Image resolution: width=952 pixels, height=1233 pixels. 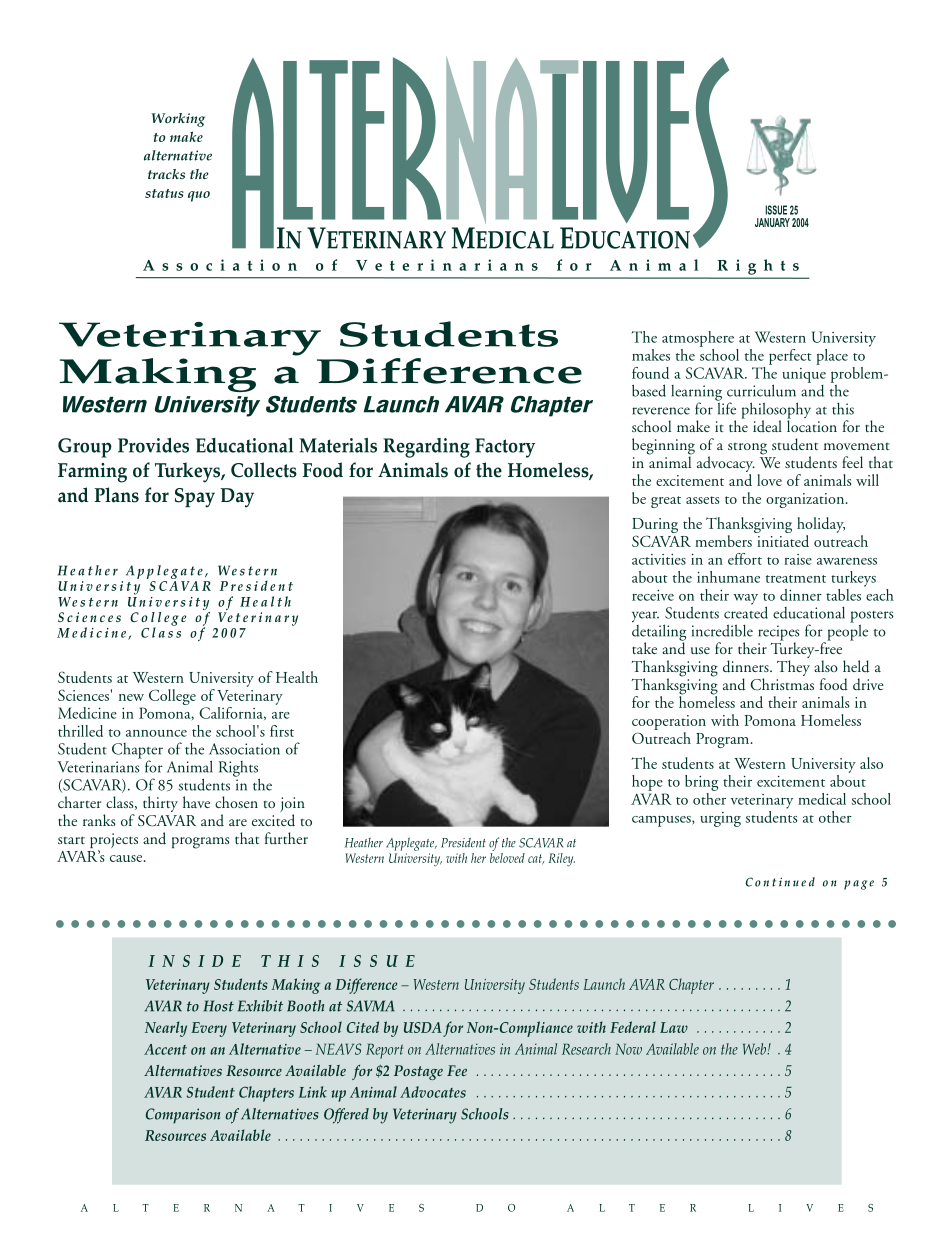 I want to click on Factory, so click(x=505, y=448).
